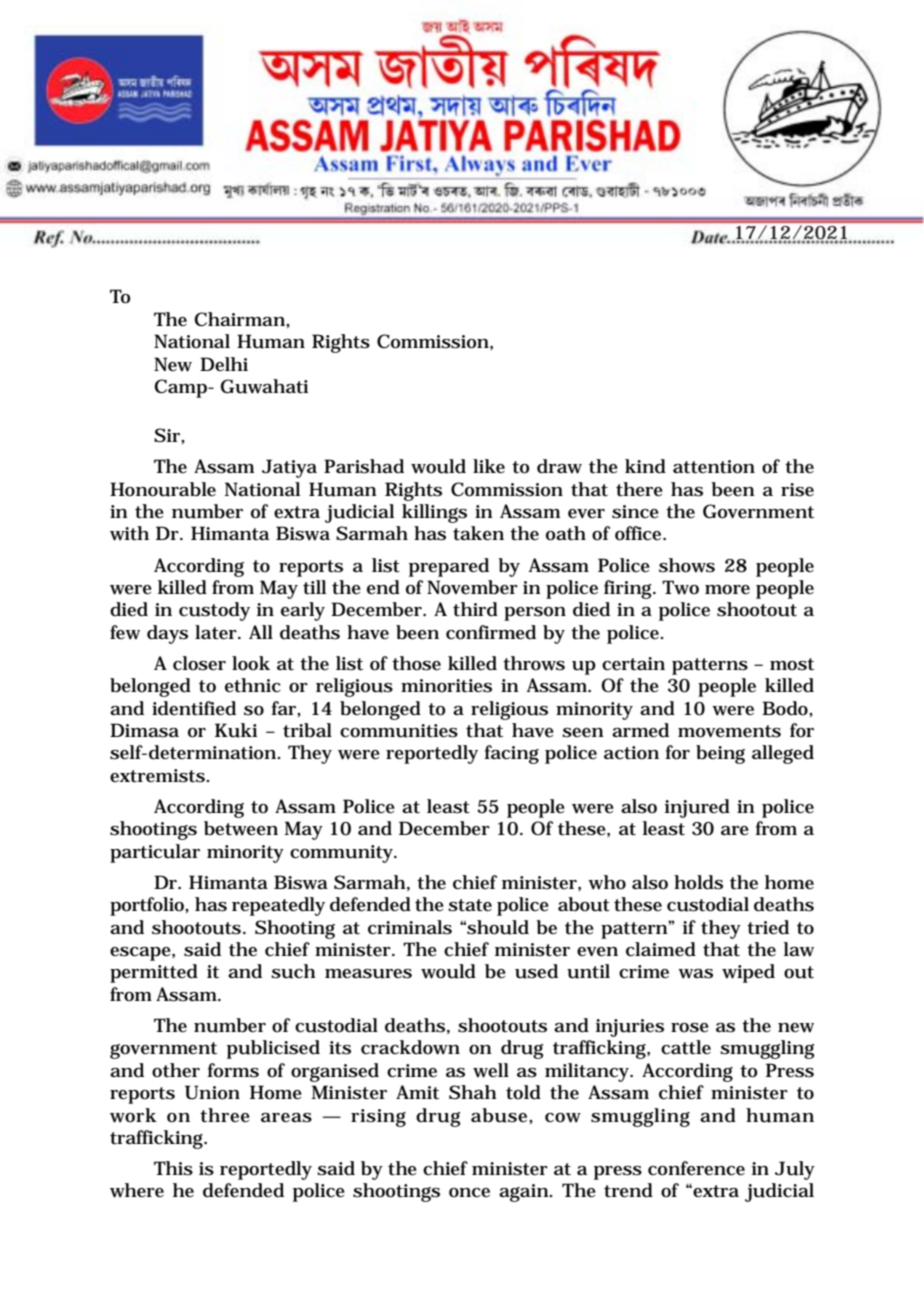 The image size is (924, 1308). Describe the element at coordinates (698, 882) in the page. I see `holds` at that location.
